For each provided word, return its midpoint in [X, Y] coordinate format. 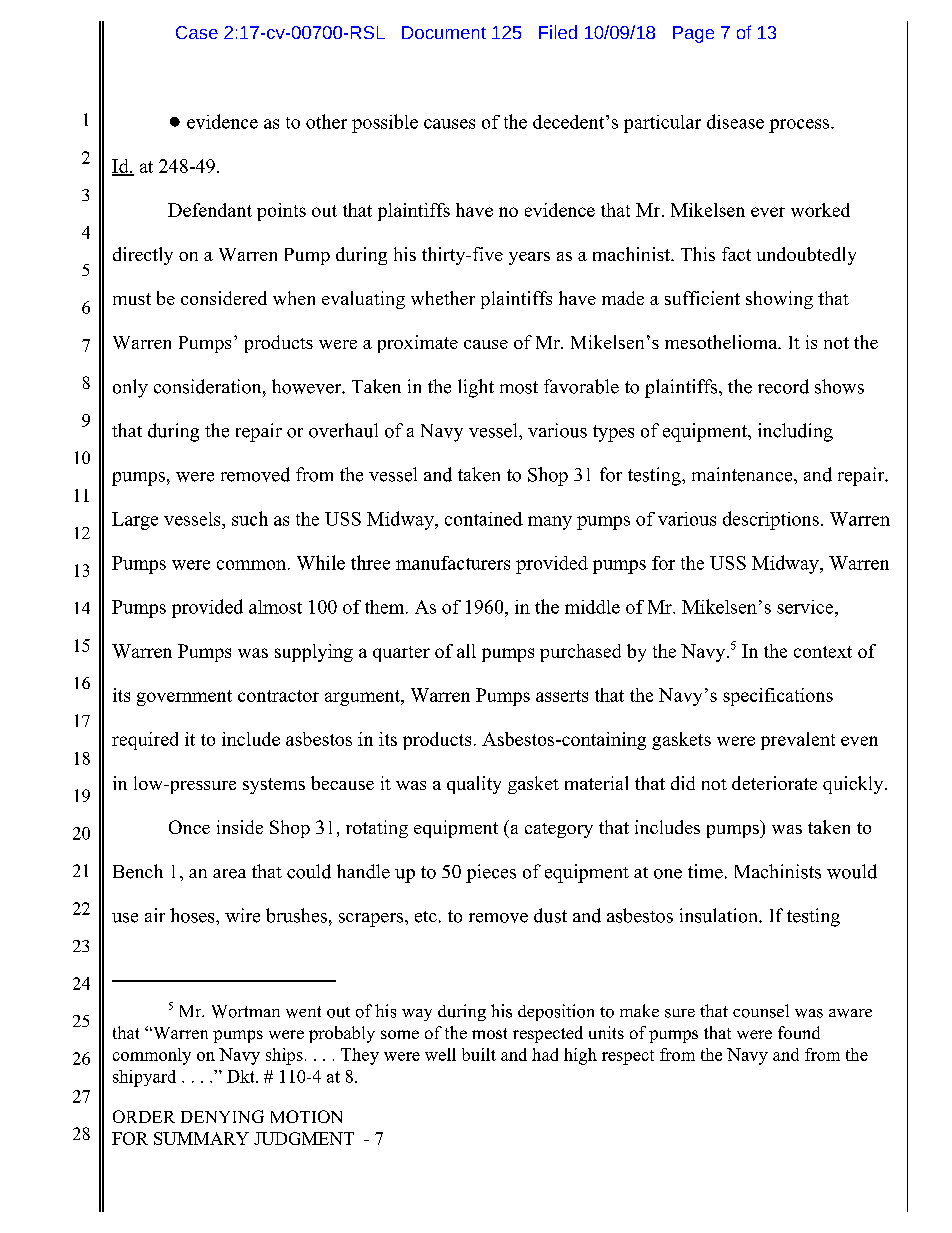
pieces [491, 873]
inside [240, 827]
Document [444, 32]
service [806, 607]
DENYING [222, 1116]
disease [735, 121]
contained [484, 519]
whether [443, 298]
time [705, 871]
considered [224, 298]
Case [197, 32]
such [250, 518]
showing [779, 300]
